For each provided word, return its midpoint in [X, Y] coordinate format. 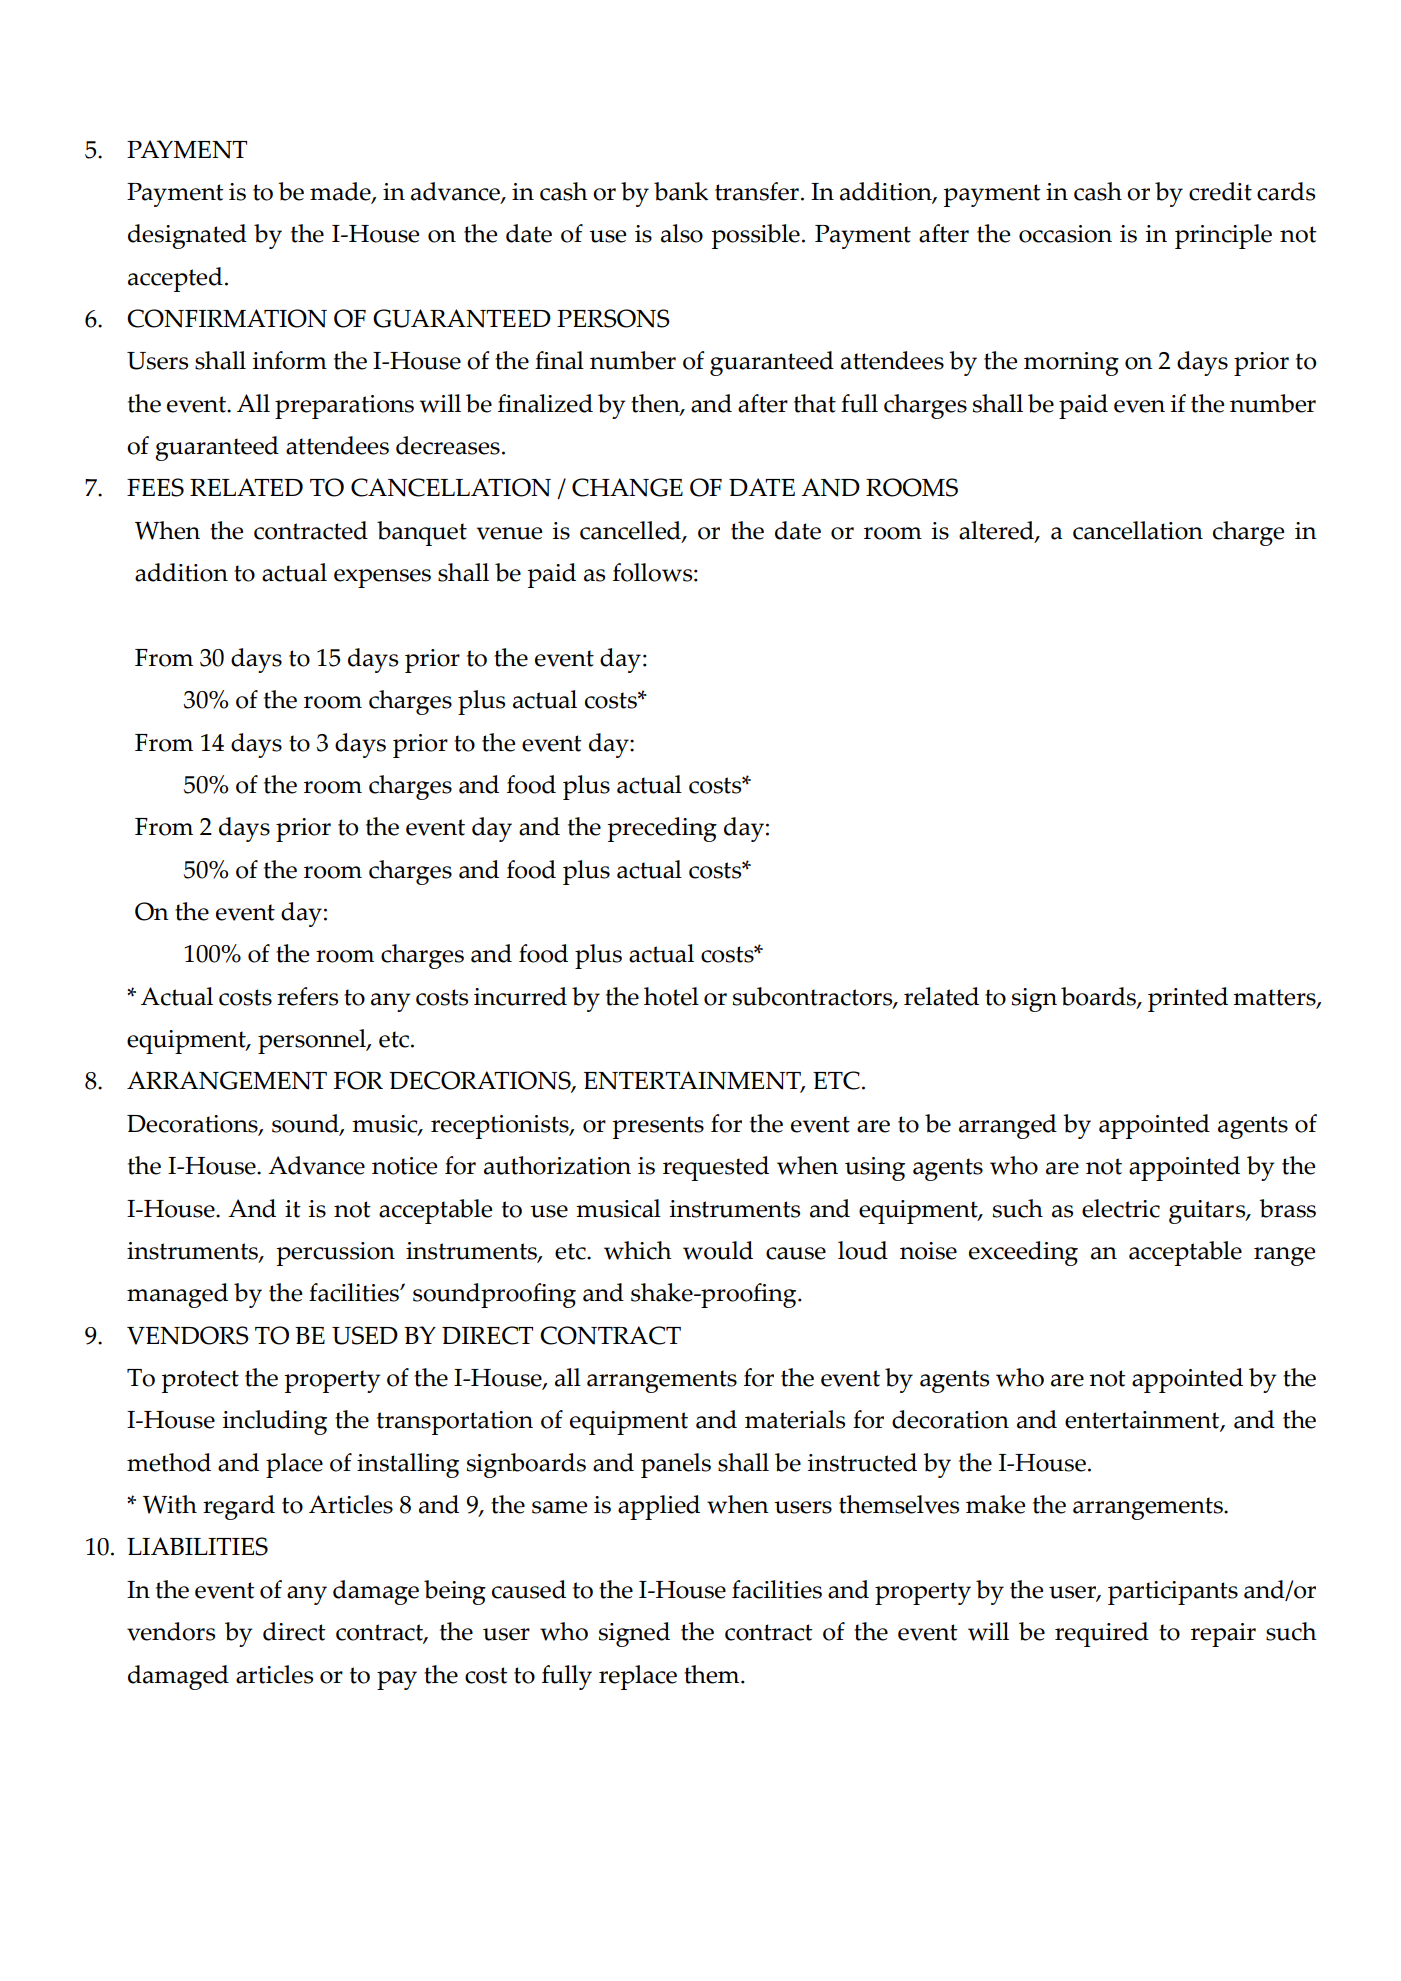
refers [307, 996]
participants [1173, 1593]
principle [1223, 236]
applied [659, 1507]
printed [1188, 999]
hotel [671, 996]
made [341, 192]
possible [755, 236]
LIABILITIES [197, 1546]
